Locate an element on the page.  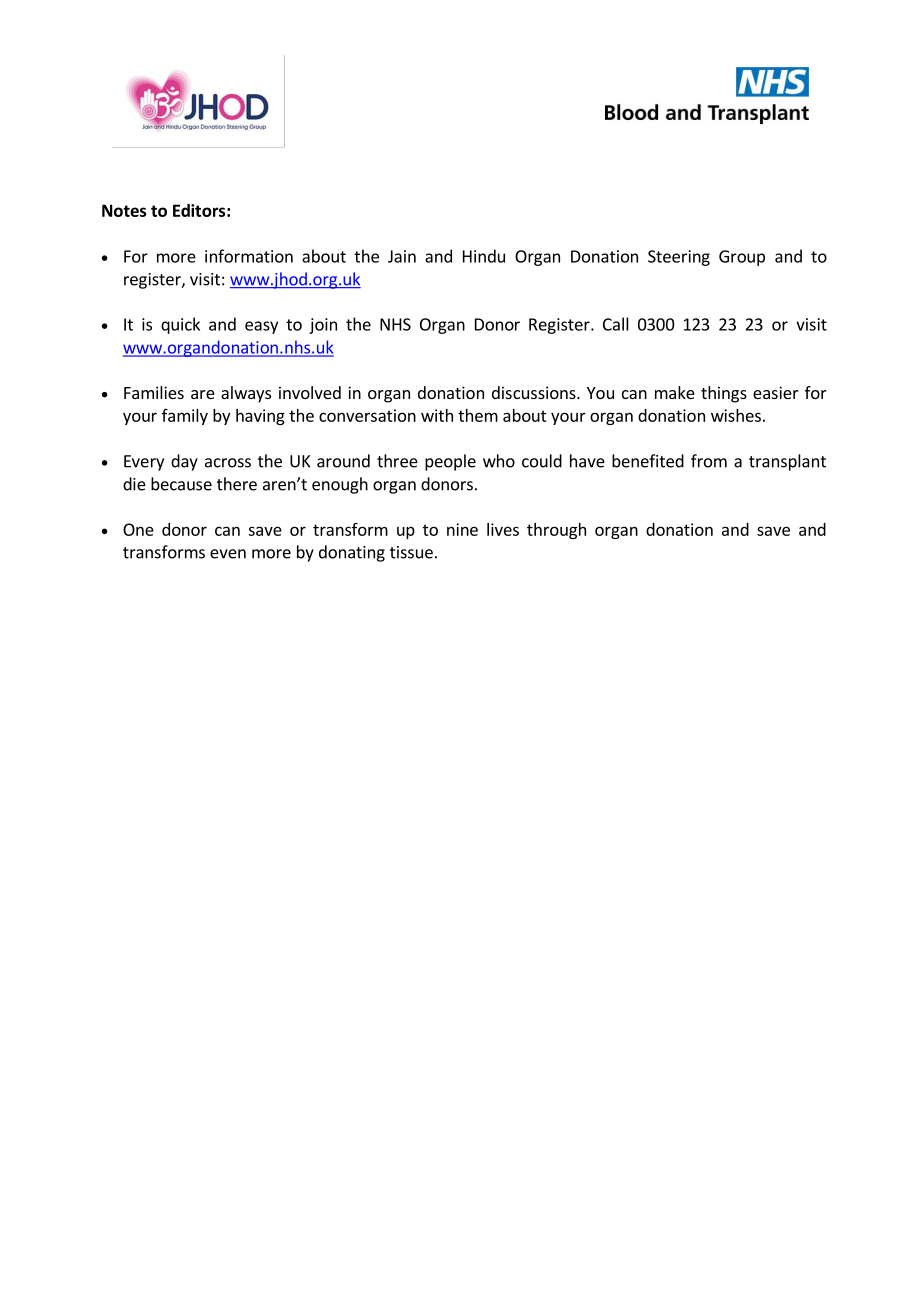
quick is located at coordinates (180, 325).
